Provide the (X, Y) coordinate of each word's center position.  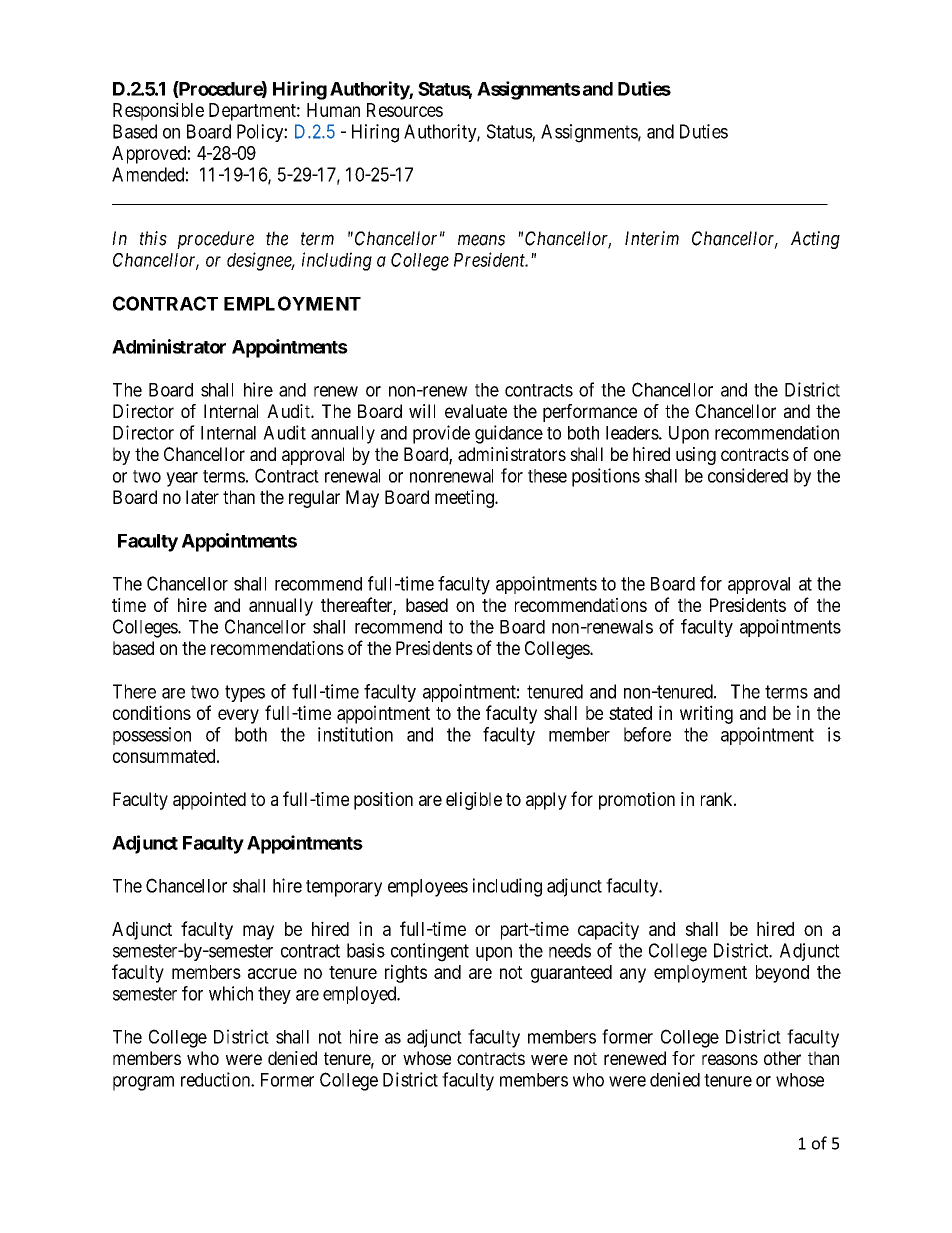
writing (706, 714)
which (231, 993)
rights (406, 973)
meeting (465, 499)
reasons (730, 1059)
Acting (815, 240)
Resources (405, 110)
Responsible (158, 111)
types (245, 693)
